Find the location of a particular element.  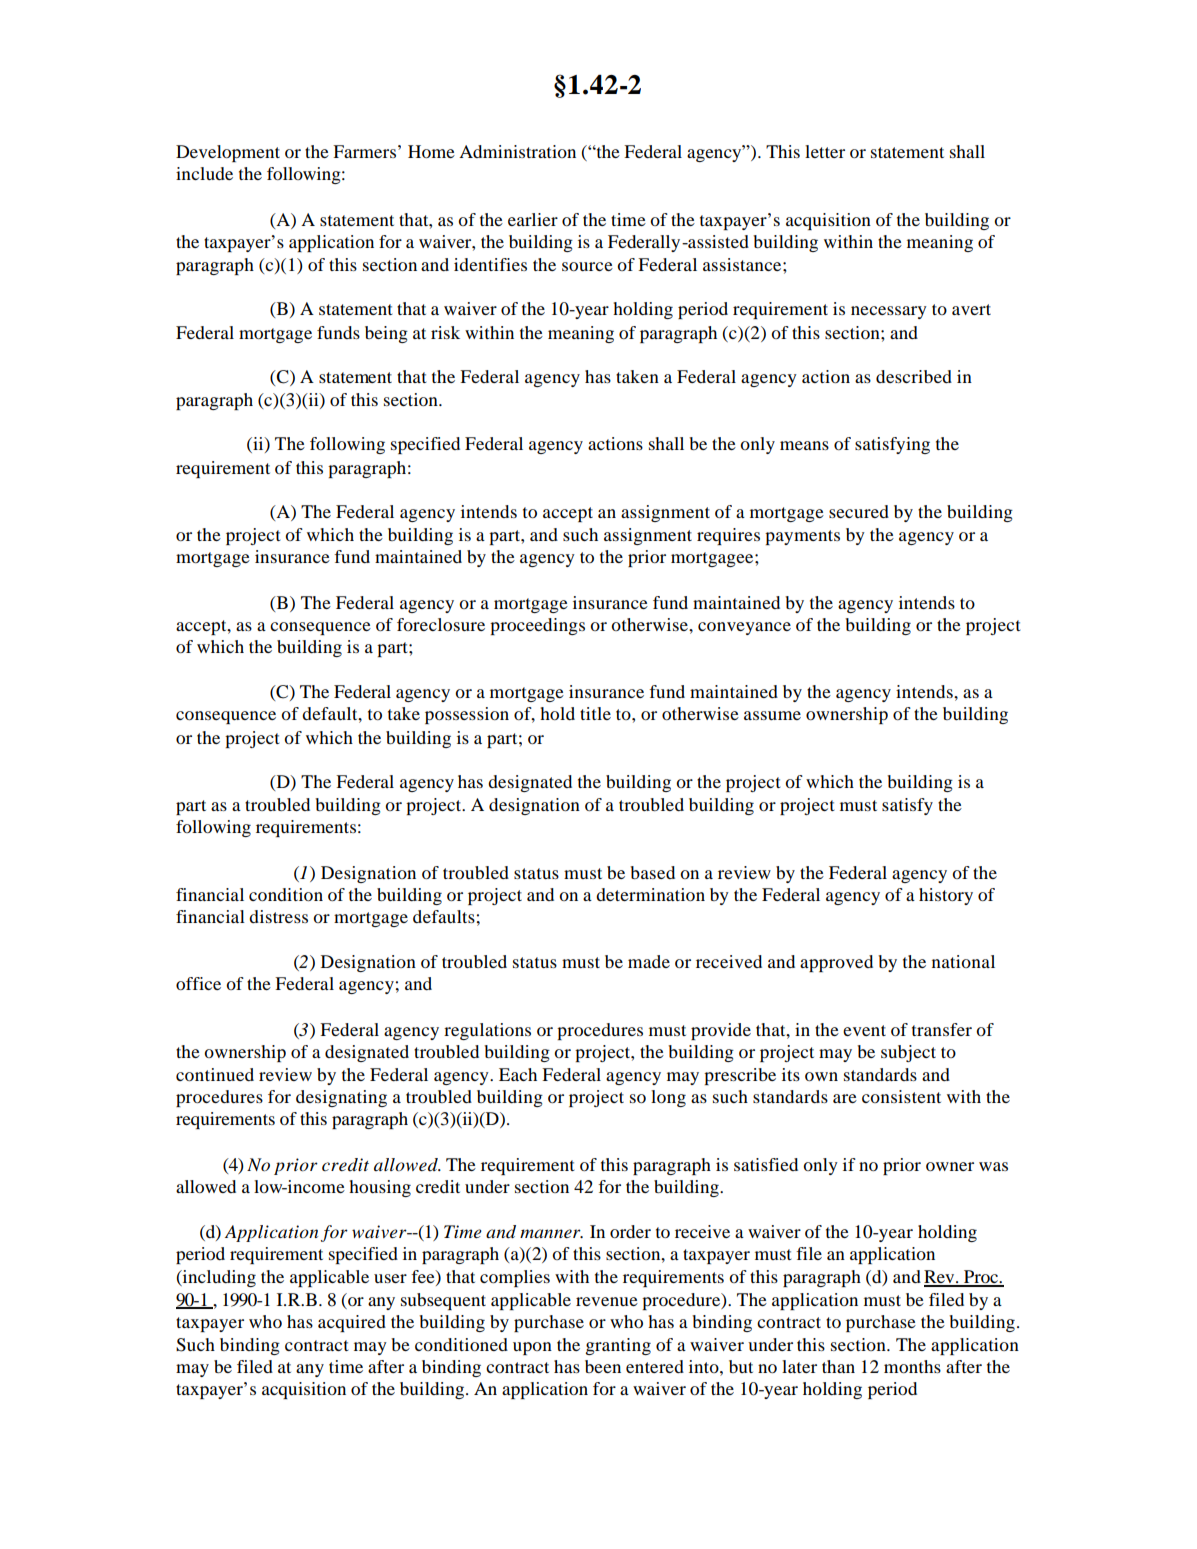

approved is located at coordinates (836, 963).
